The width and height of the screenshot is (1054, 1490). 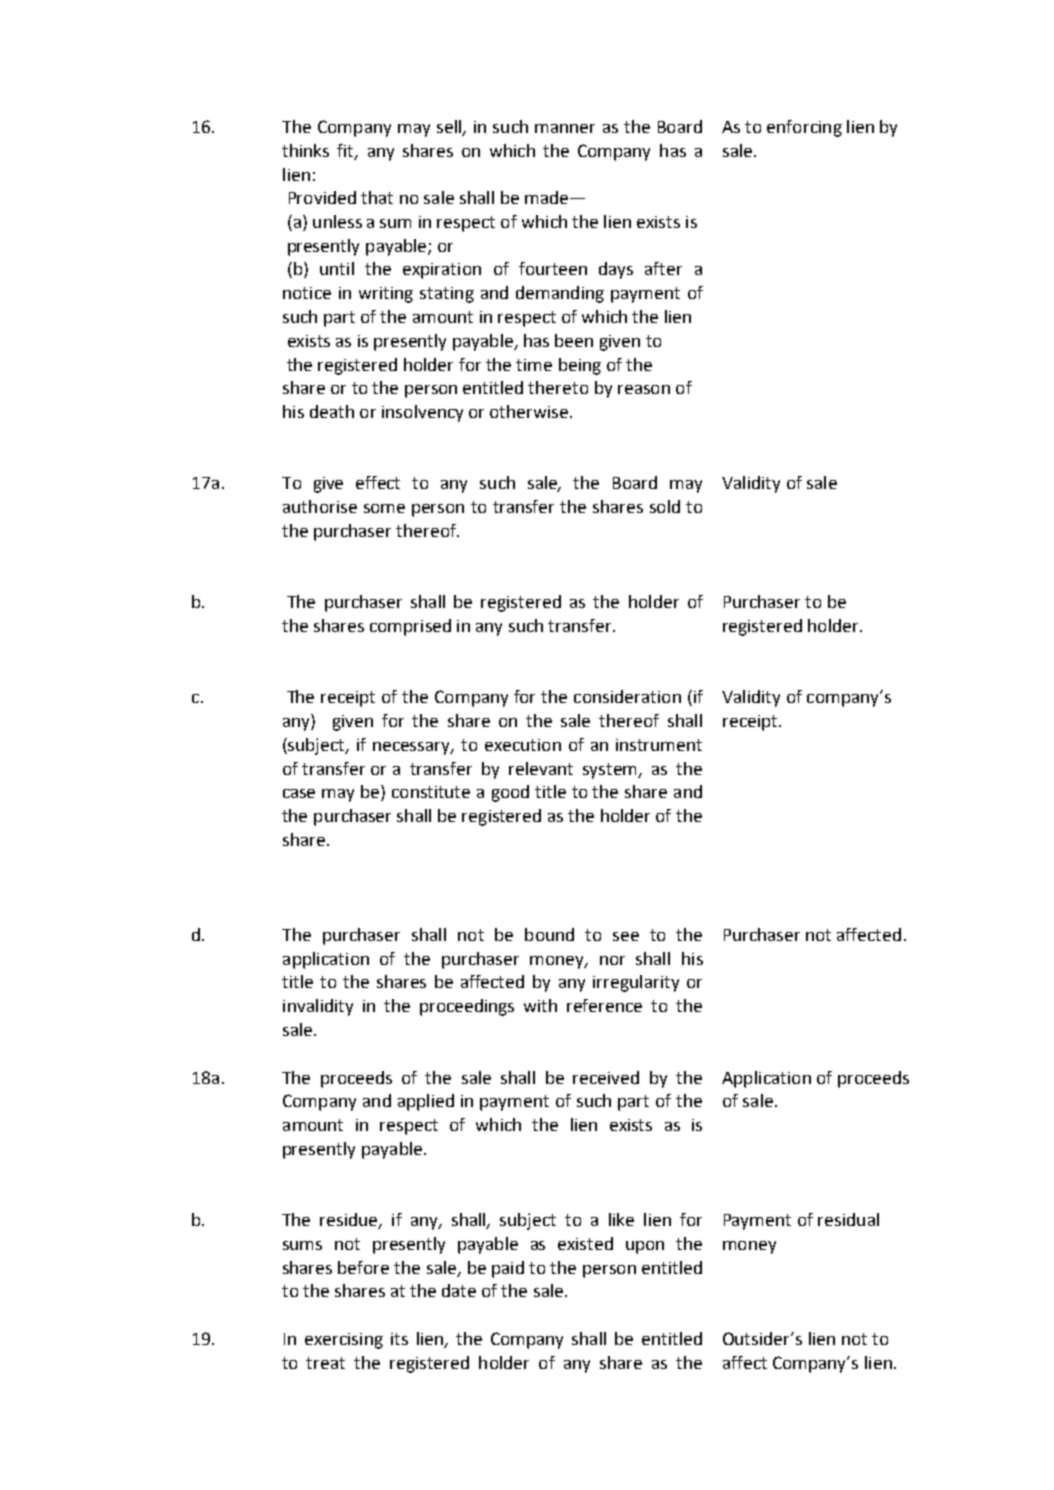 What do you see at coordinates (529, 411) in the screenshot?
I see `otherwise` at bounding box center [529, 411].
